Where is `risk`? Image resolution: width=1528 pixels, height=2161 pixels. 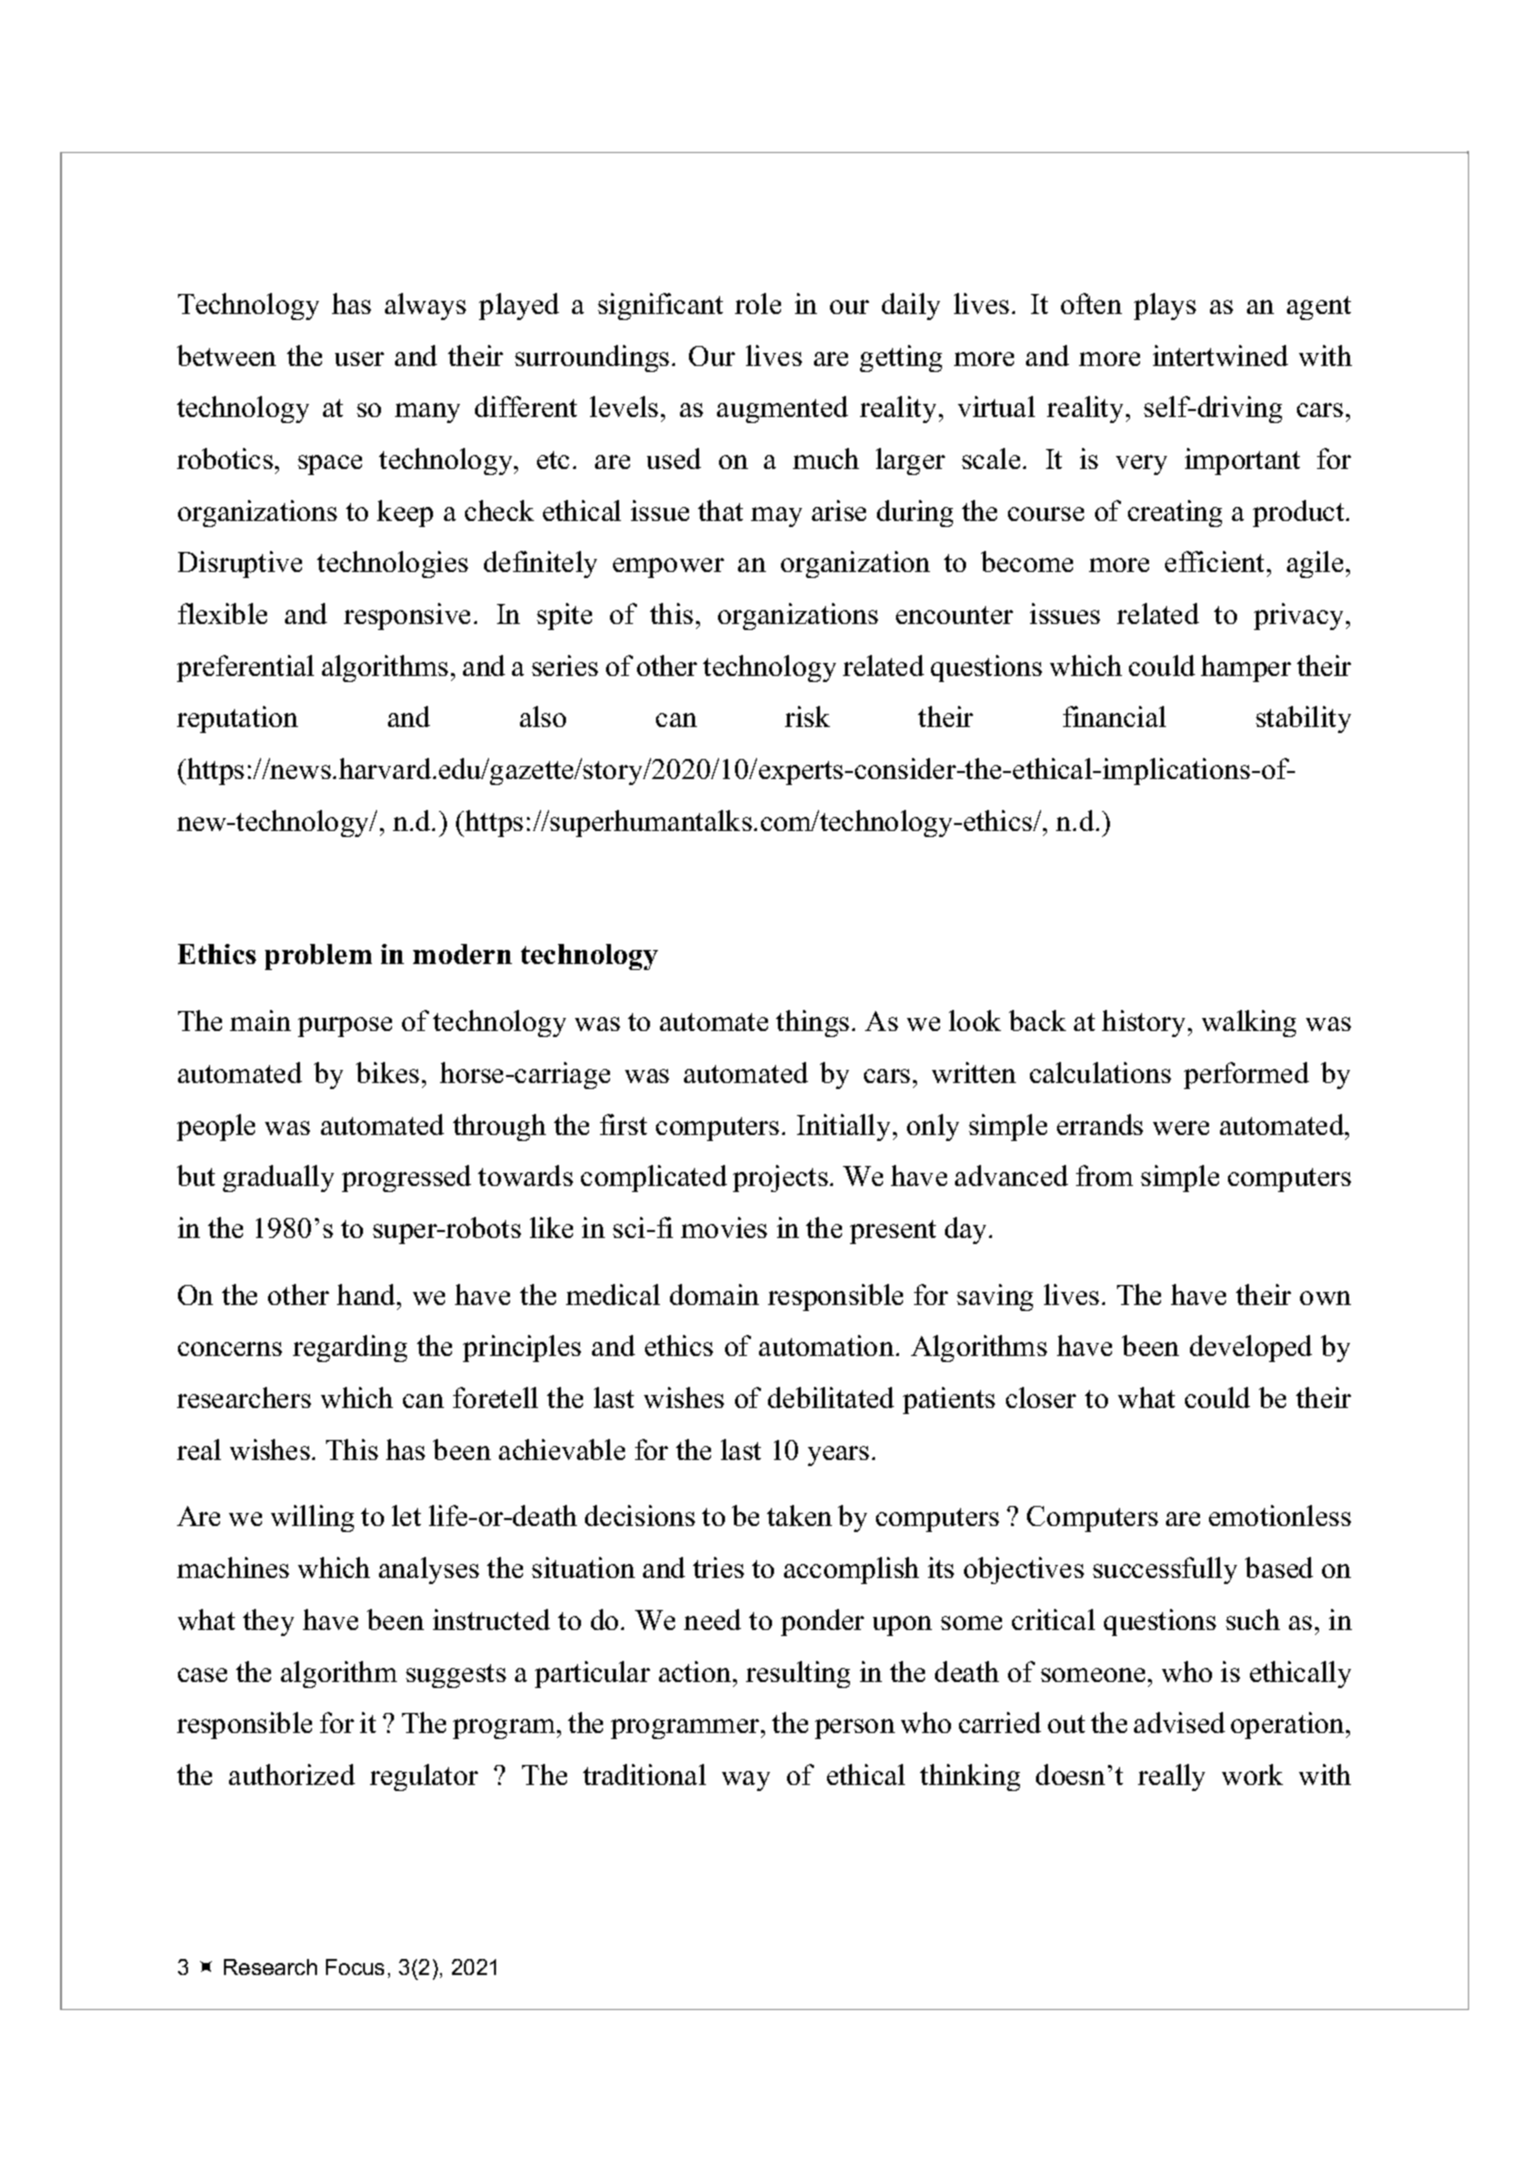
risk is located at coordinates (807, 716).
